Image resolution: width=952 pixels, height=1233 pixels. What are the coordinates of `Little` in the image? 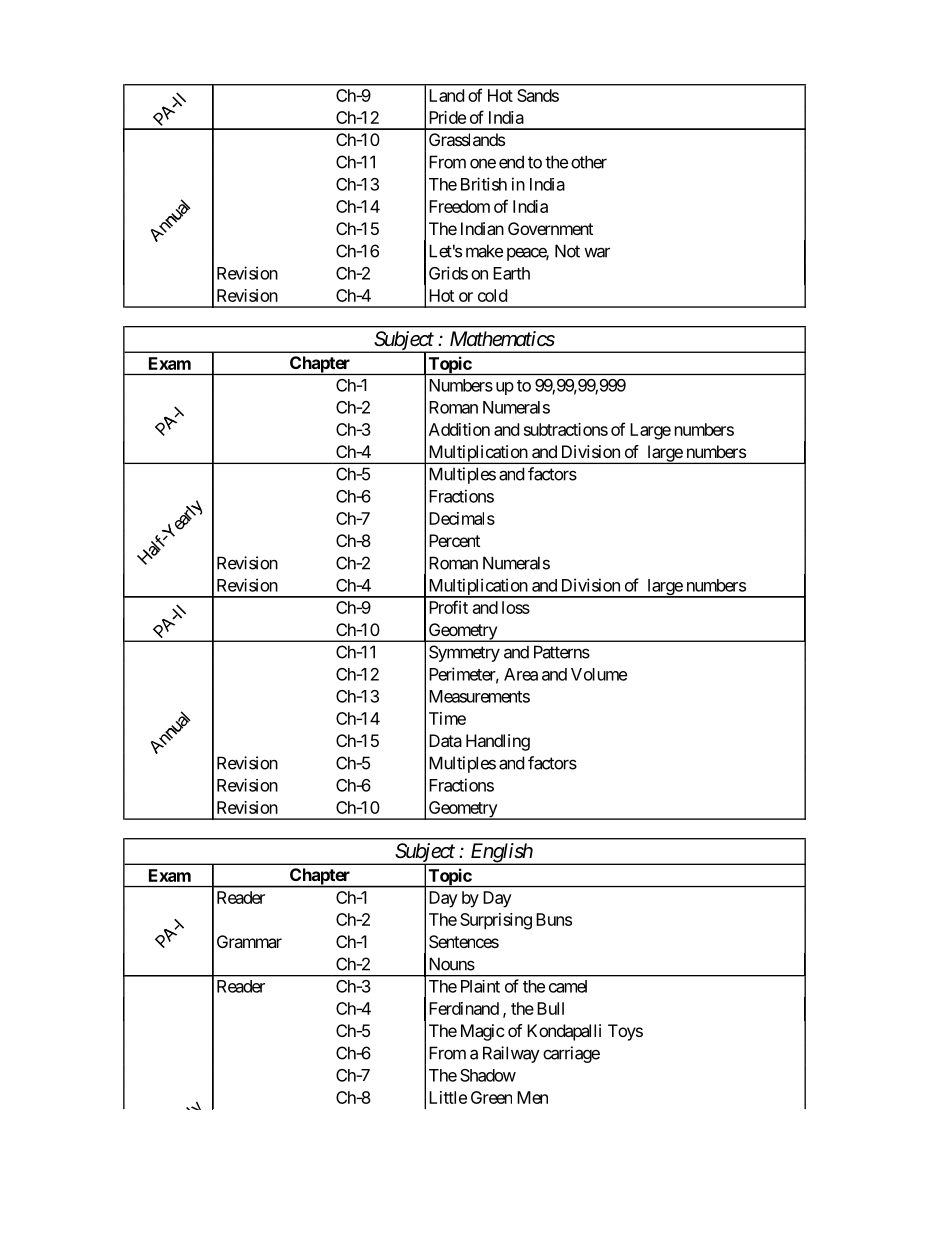 It's located at (448, 1097).
